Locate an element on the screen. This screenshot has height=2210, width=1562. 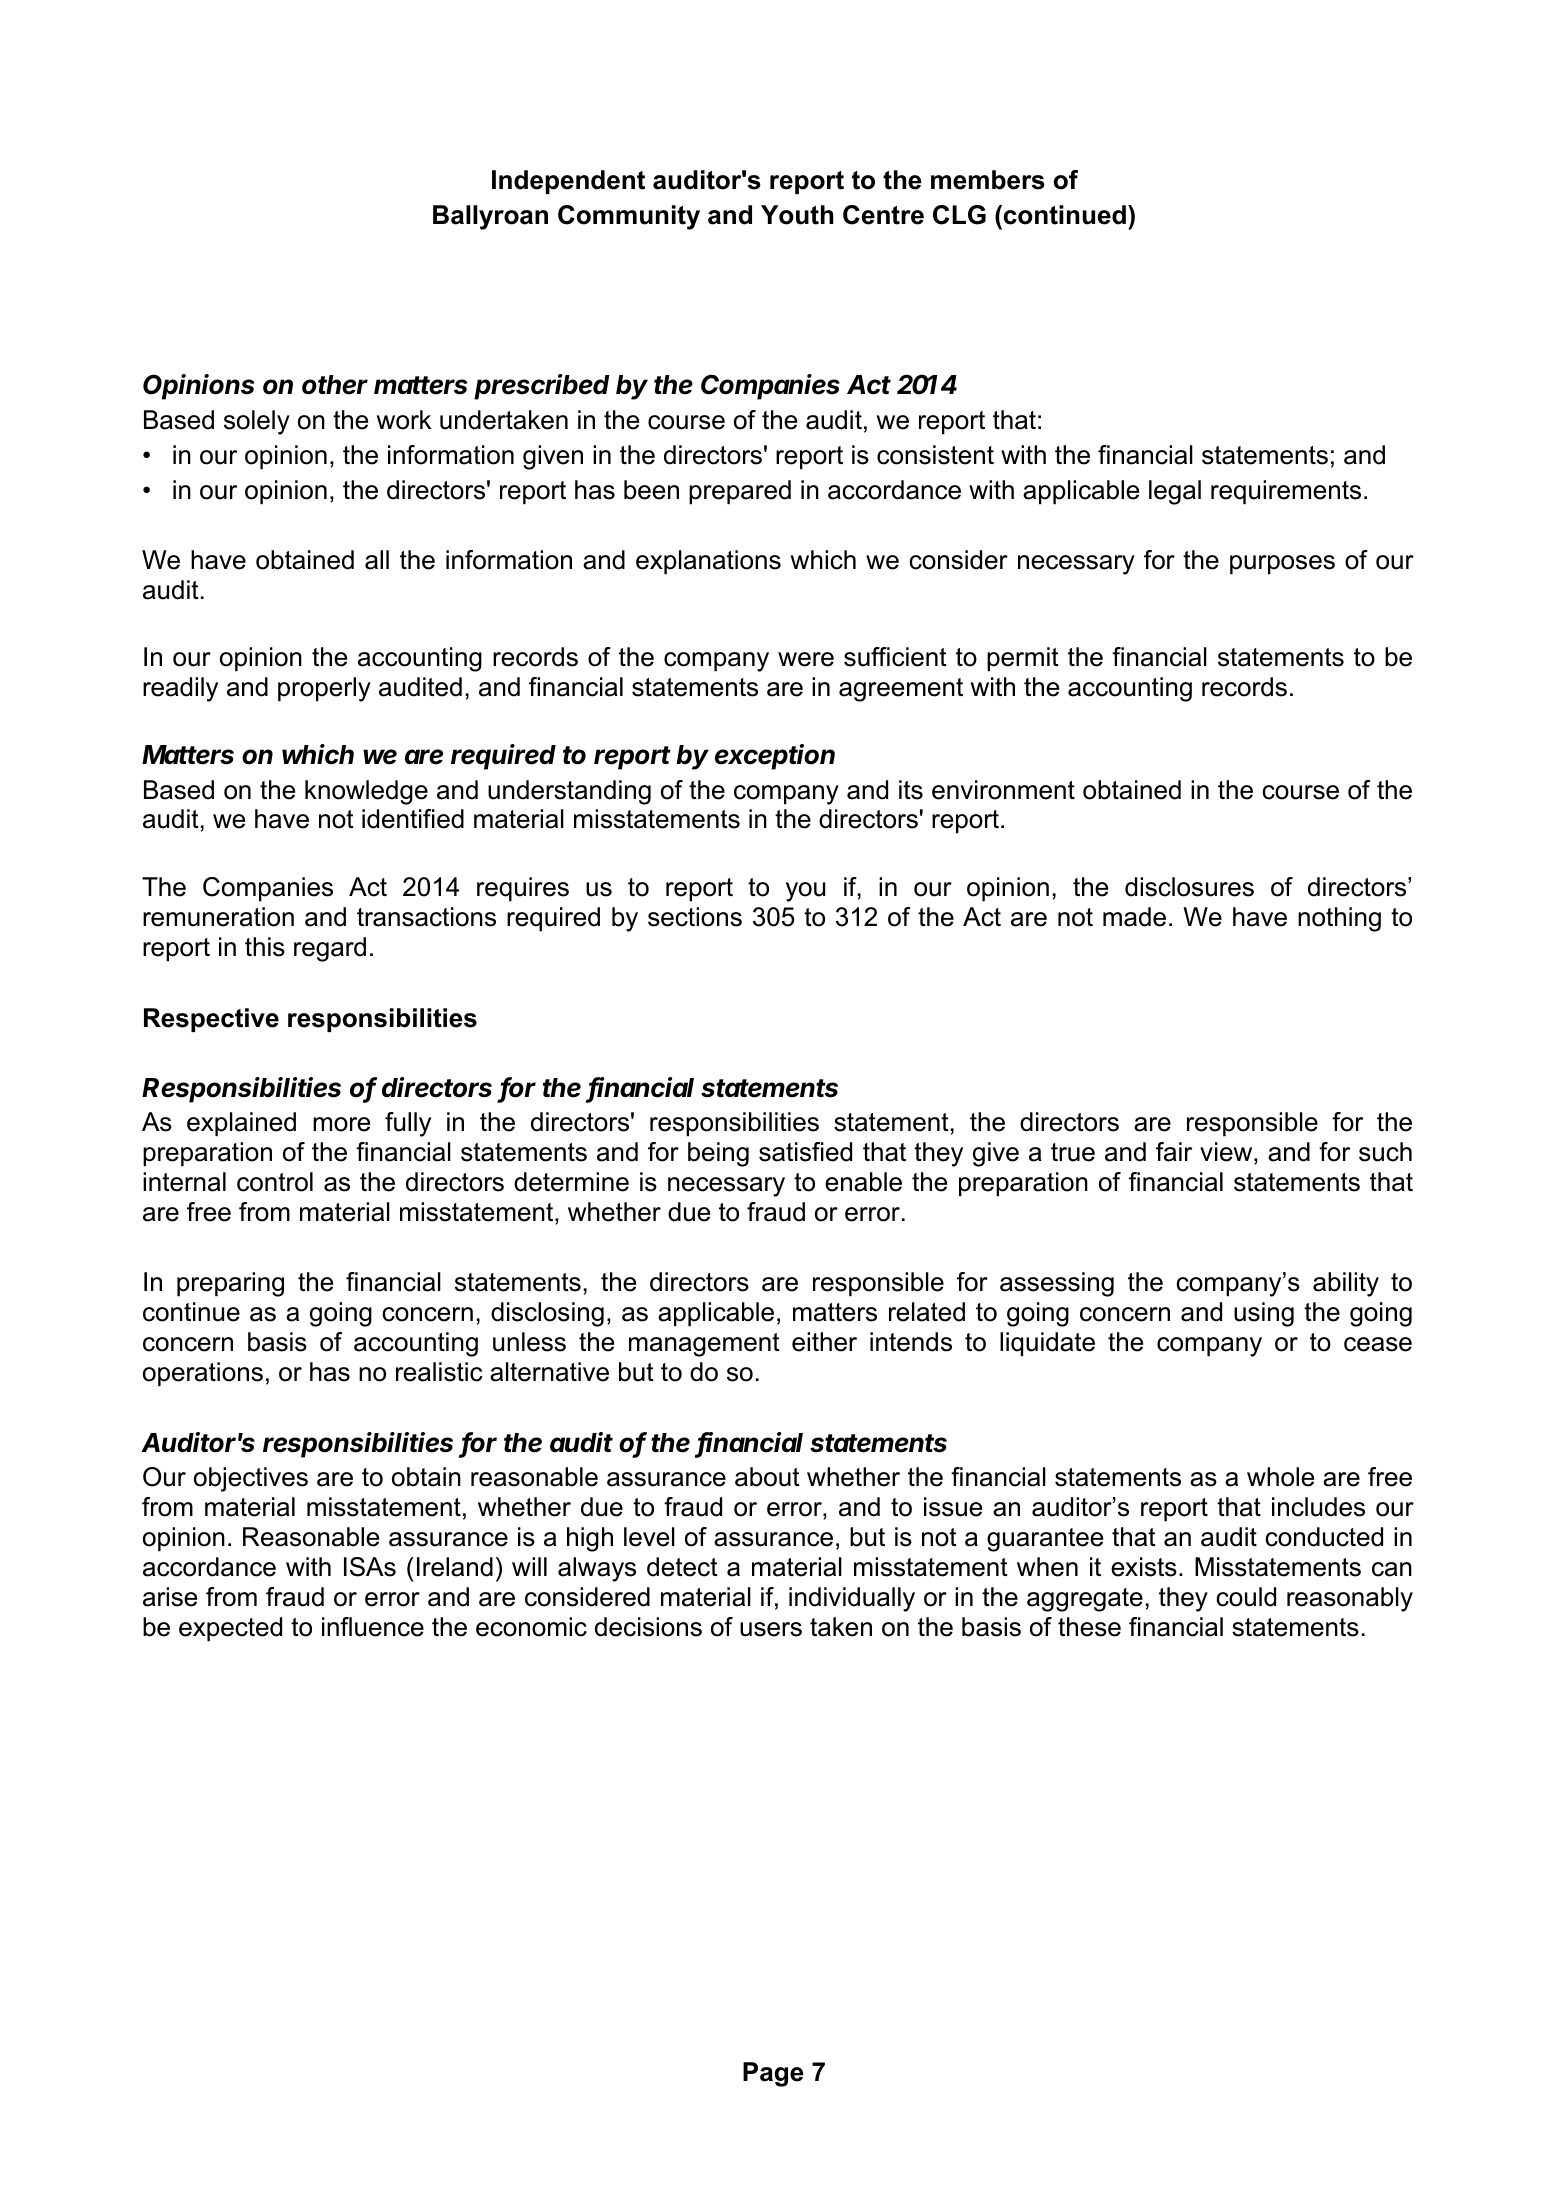
Youth is located at coordinates (797, 215).
